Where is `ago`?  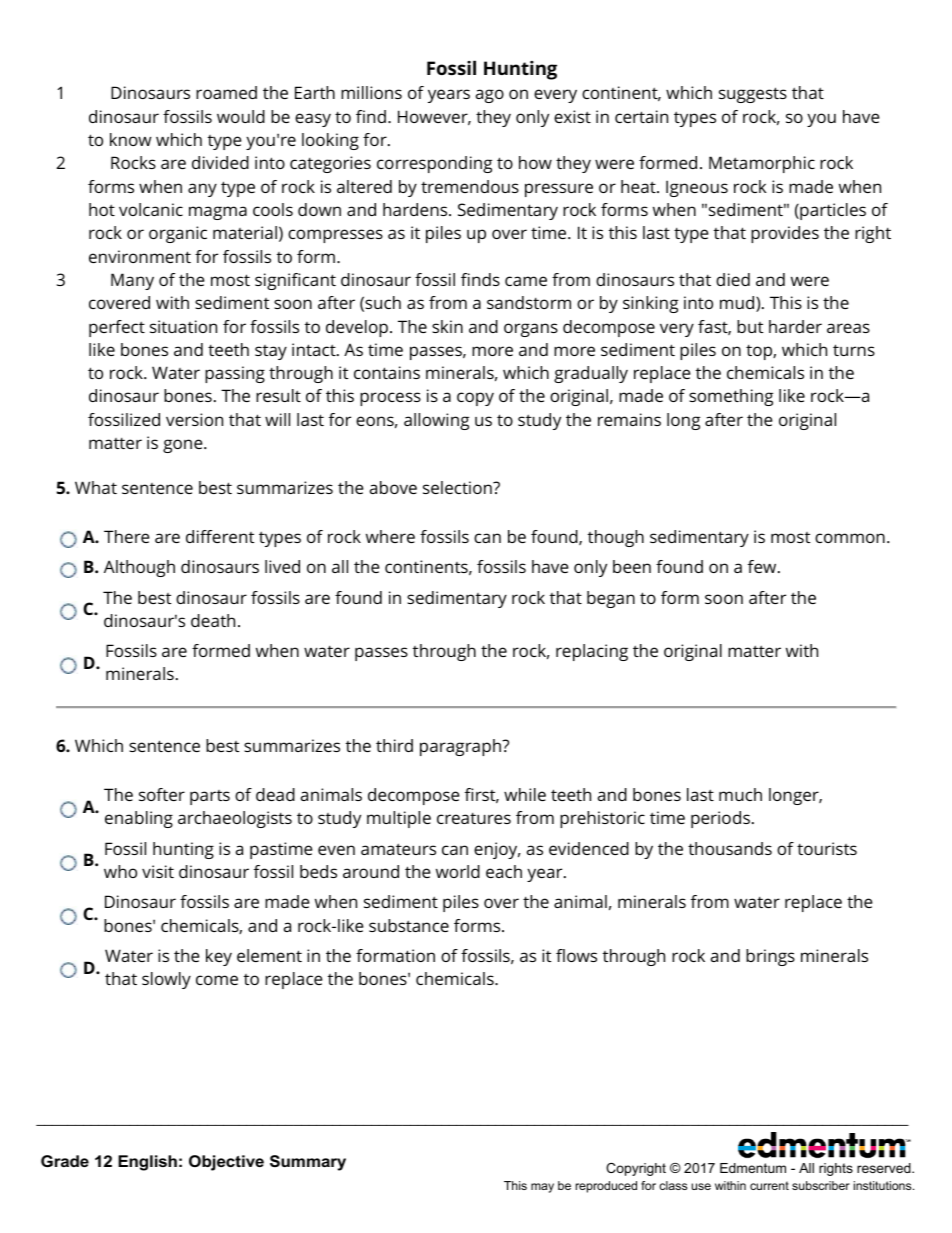
ago is located at coordinates (490, 96).
